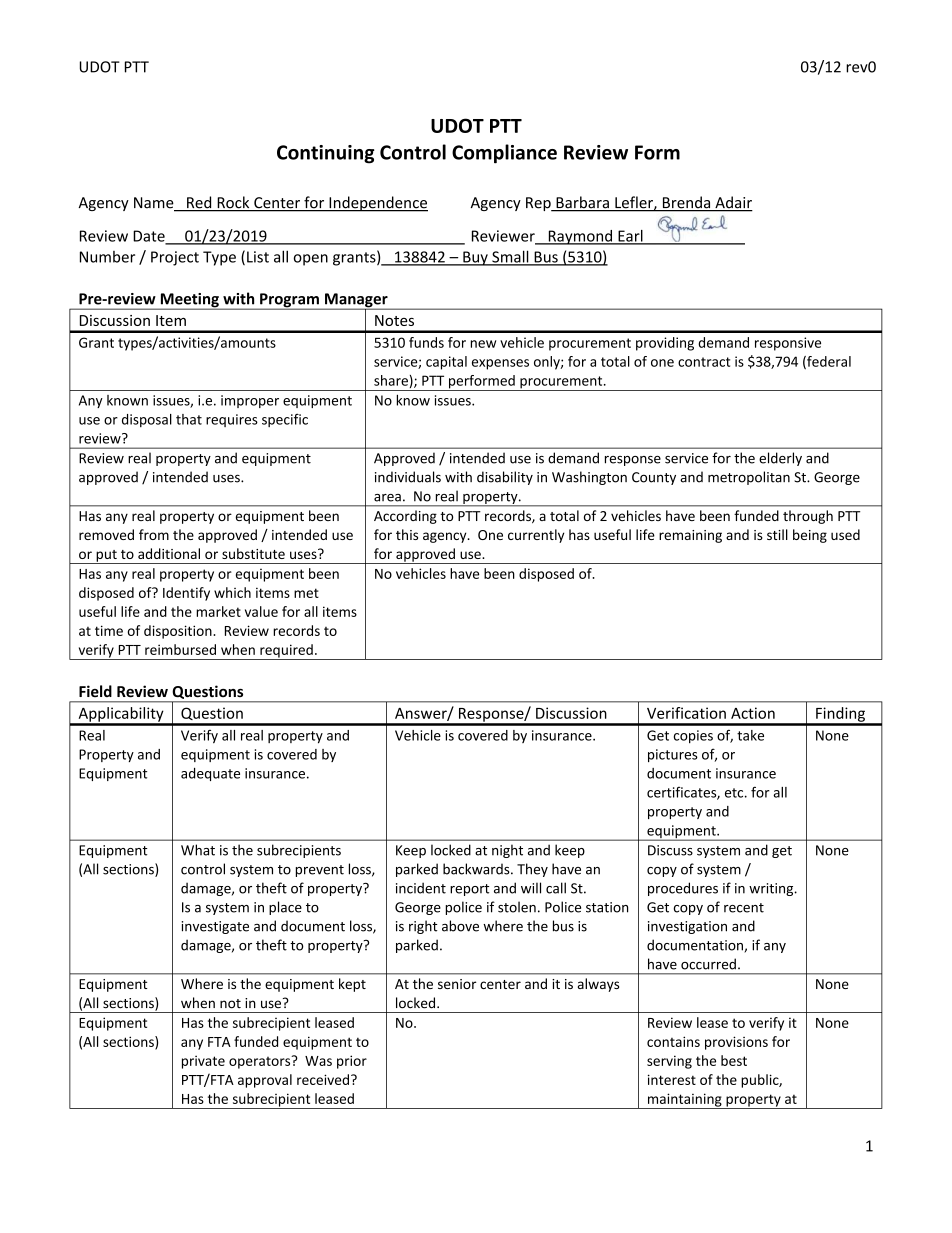 This screenshot has width=952, height=1233. What do you see at coordinates (198, 850) in the screenshot?
I see `What` at bounding box center [198, 850].
